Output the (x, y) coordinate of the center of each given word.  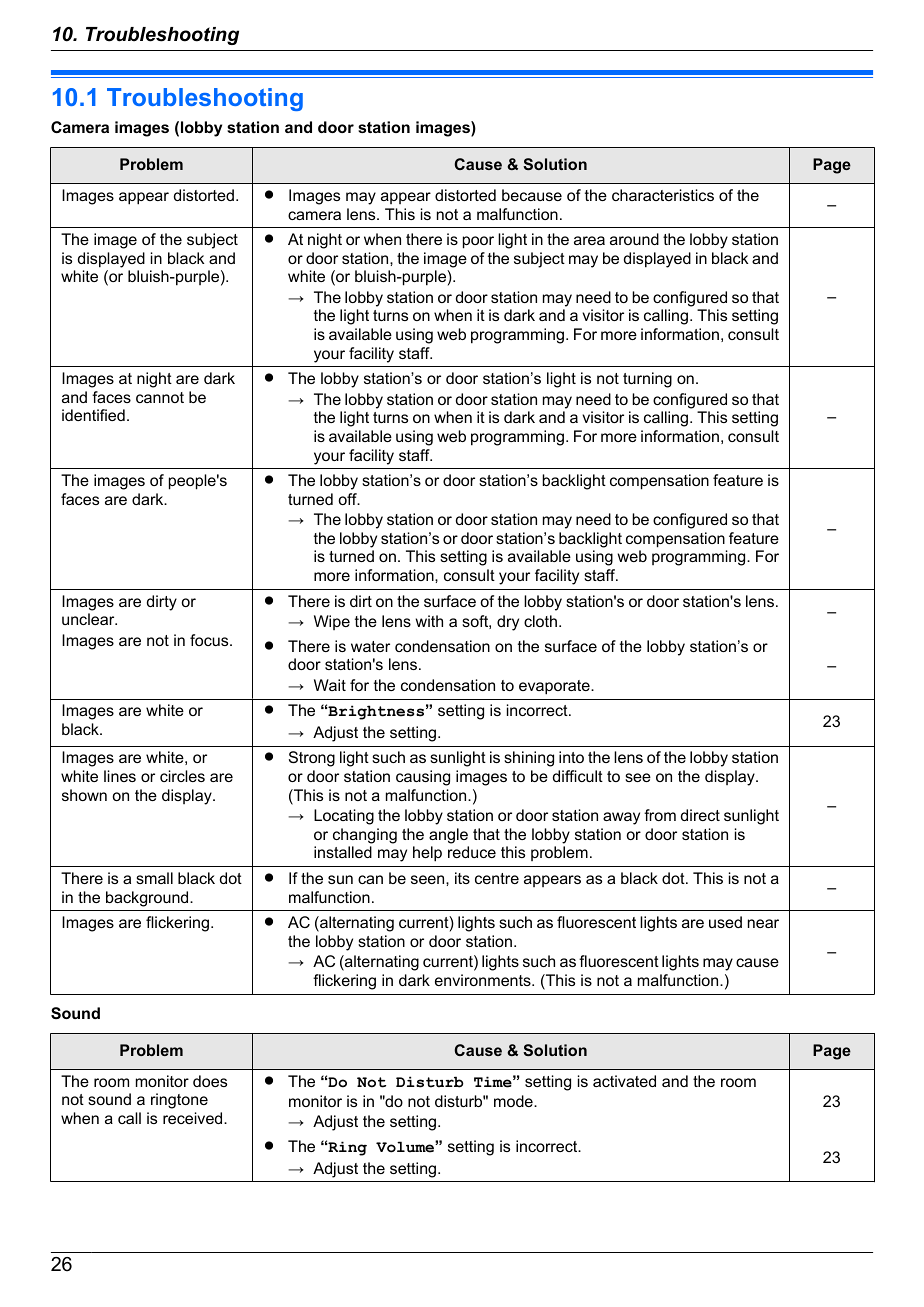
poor (478, 242)
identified (93, 415)
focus (210, 640)
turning (647, 380)
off (348, 499)
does (210, 1081)
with (429, 621)
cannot (160, 397)
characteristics (663, 195)
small (154, 878)
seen (429, 879)
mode (514, 1101)
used (725, 922)
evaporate (555, 687)
